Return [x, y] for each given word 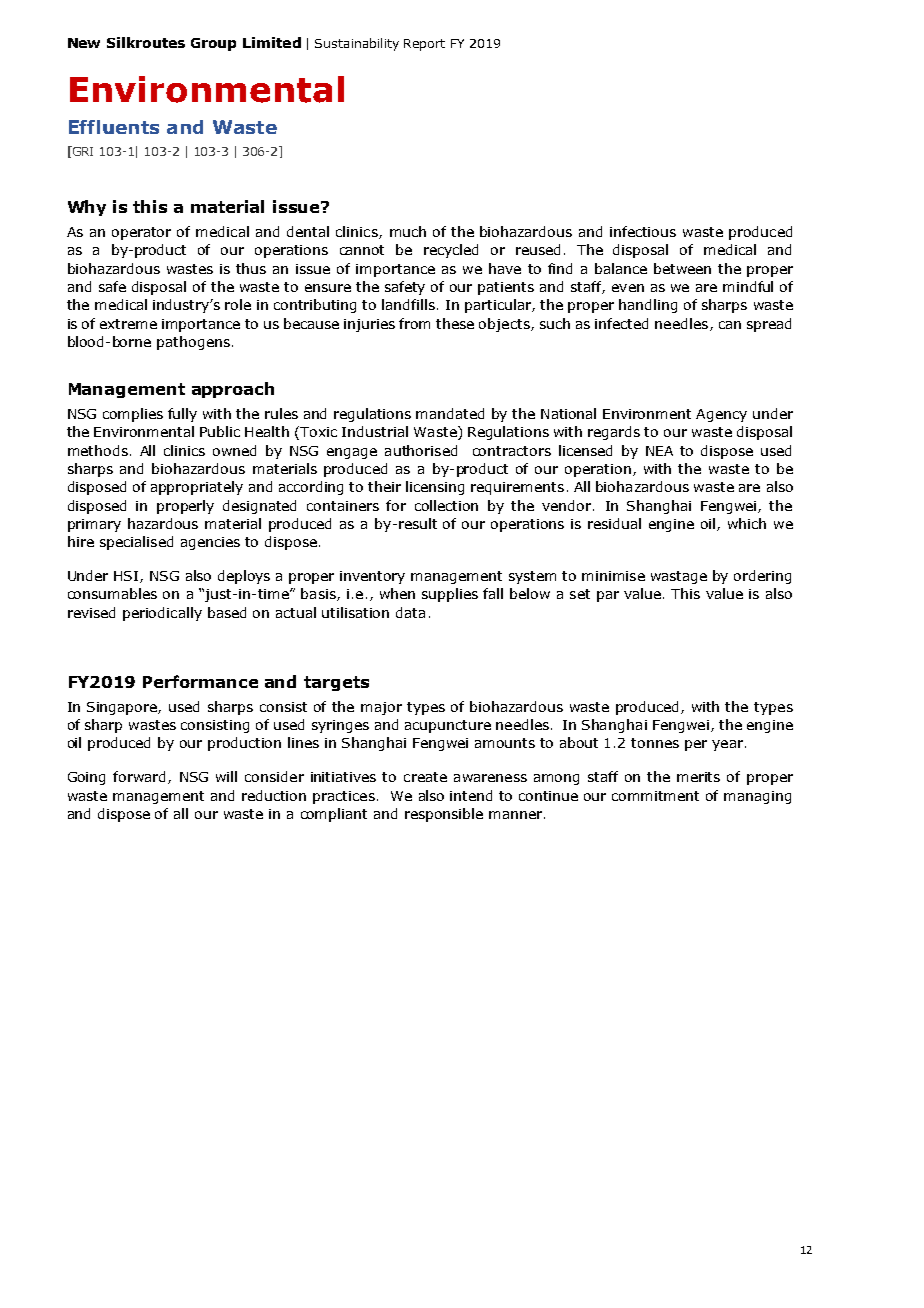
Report [424, 45]
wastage [679, 577]
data [410, 612]
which [747, 523]
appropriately [197, 488]
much [408, 231]
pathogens [193, 343]
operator [141, 233]
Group [213, 44]
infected [621, 323]
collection [446, 505]
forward [141, 777]
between [682, 268]
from [414, 323]
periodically [162, 614]
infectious [643, 231]
